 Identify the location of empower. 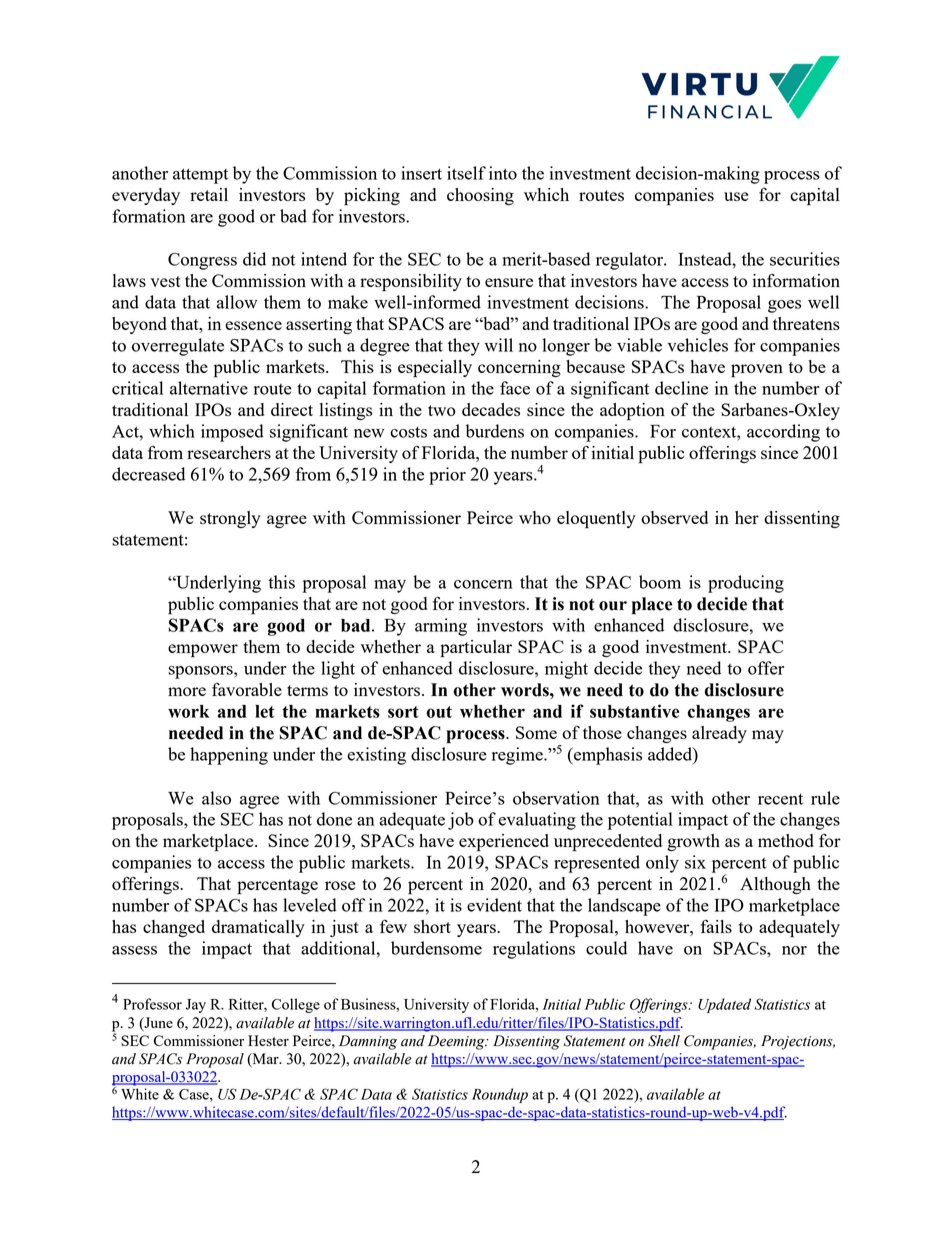
(203, 651).
